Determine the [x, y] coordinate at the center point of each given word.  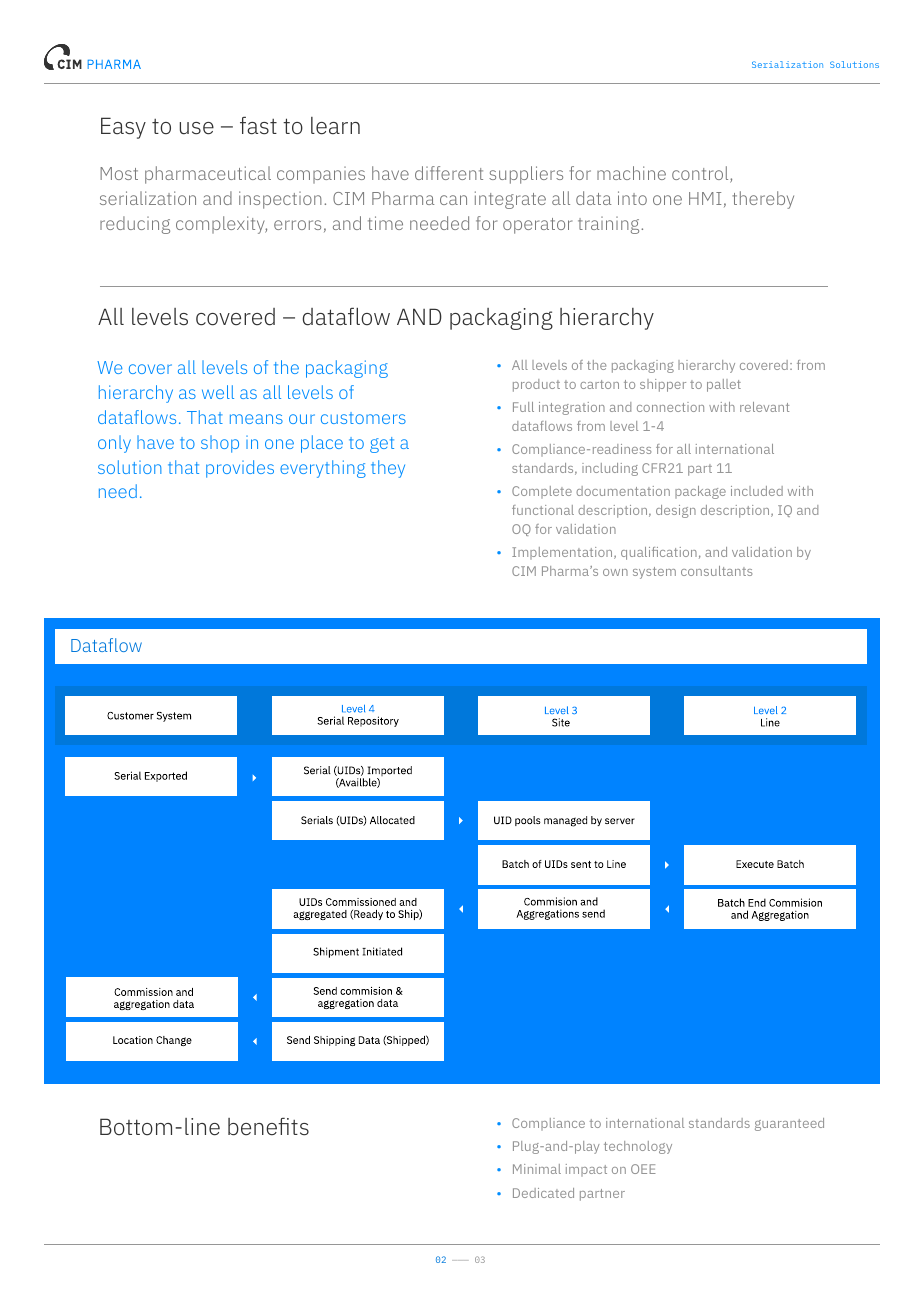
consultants [716, 571]
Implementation [563, 553]
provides [240, 469]
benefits [268, 1127]
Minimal [537, 1169]
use [197, 128]
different [449, 173]
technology [638, 1147]
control [701, 174]
